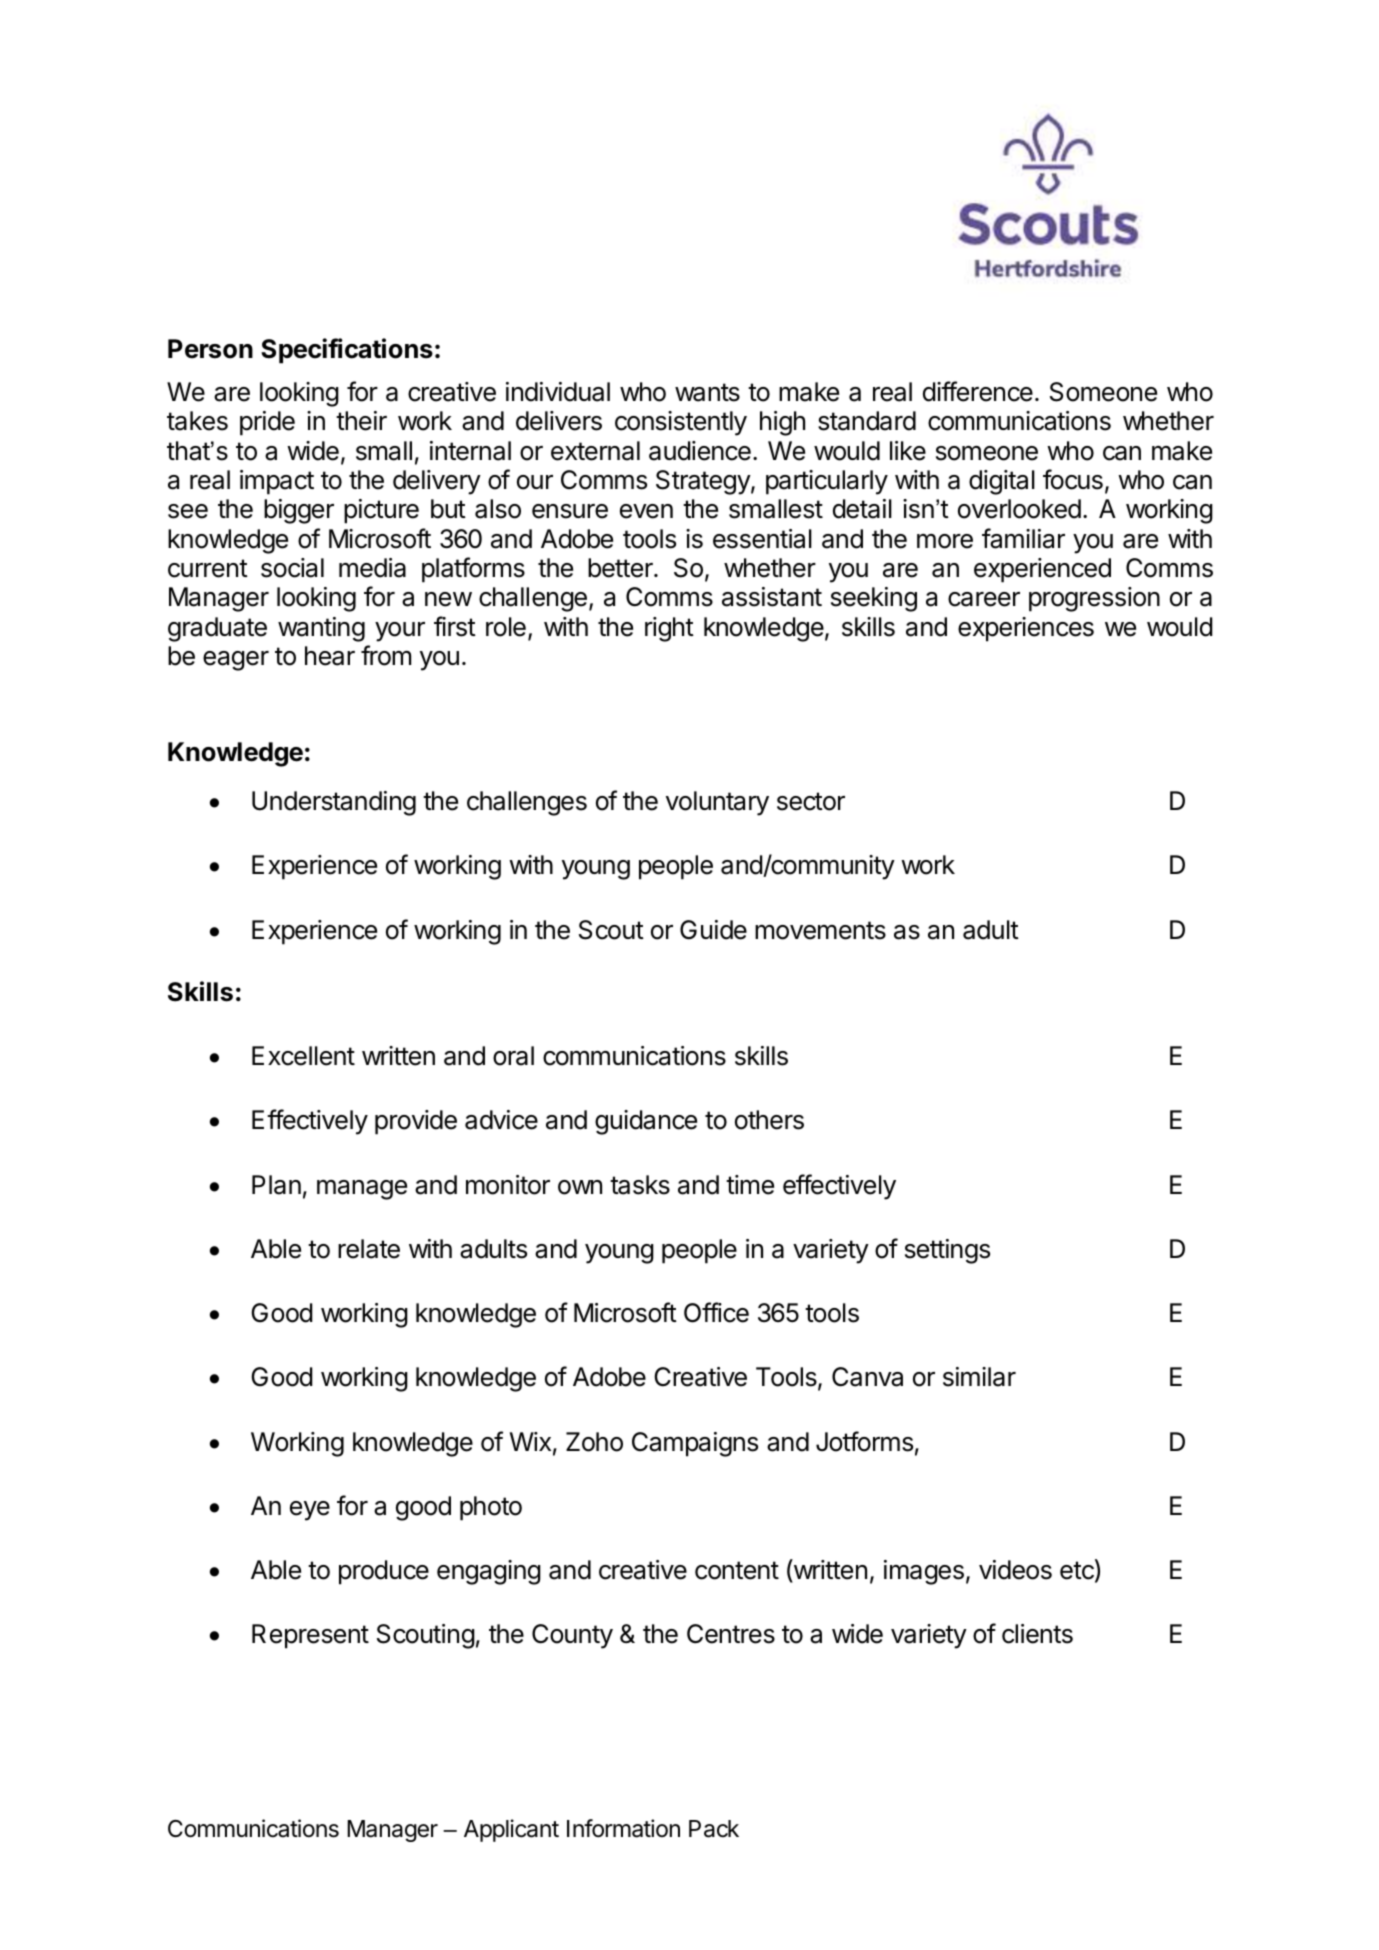 This screenshot has height=1950, width=1379. I want to click on similar, so click(979, 1377).
